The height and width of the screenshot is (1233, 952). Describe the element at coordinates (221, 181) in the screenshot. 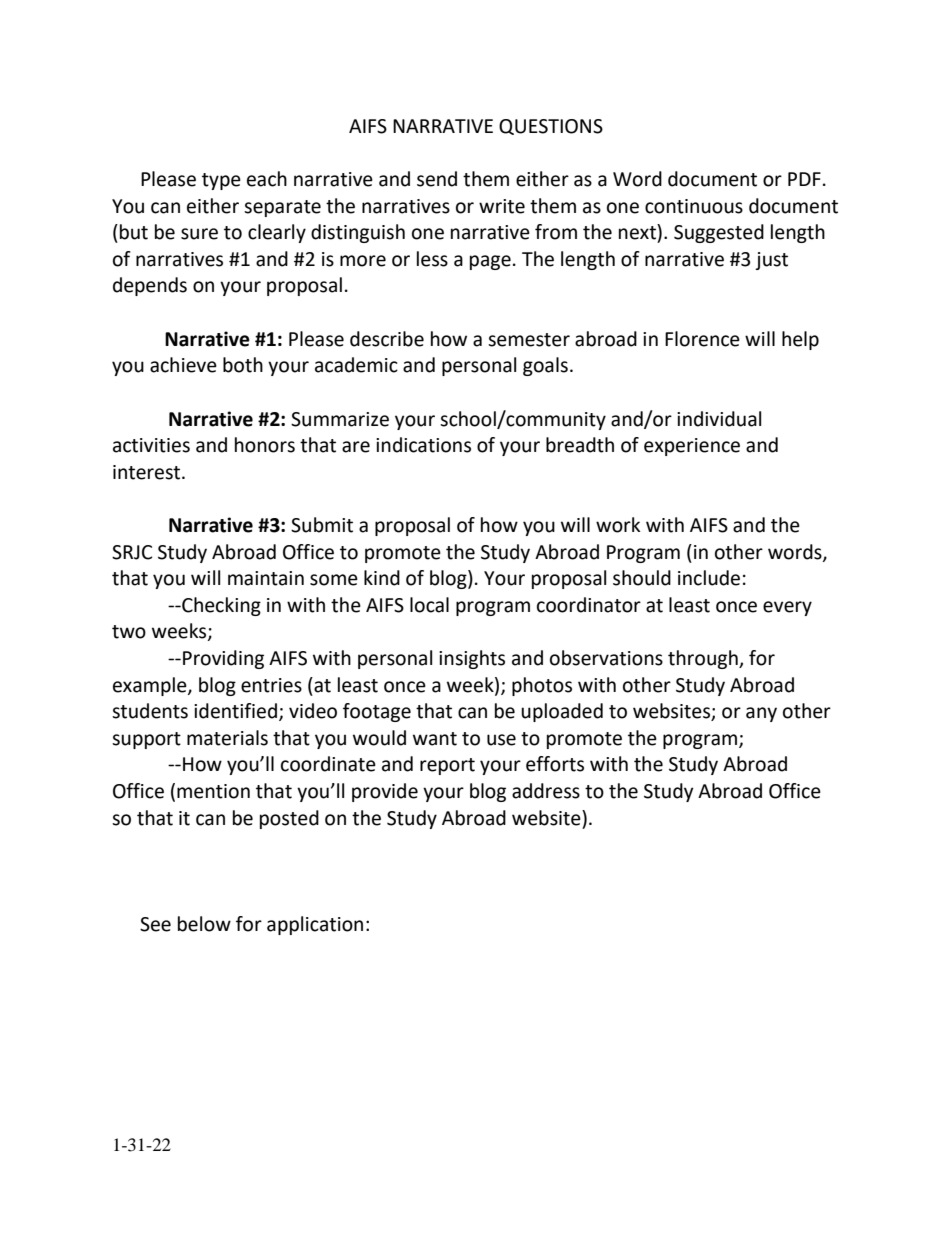

I see `type` at that location.
